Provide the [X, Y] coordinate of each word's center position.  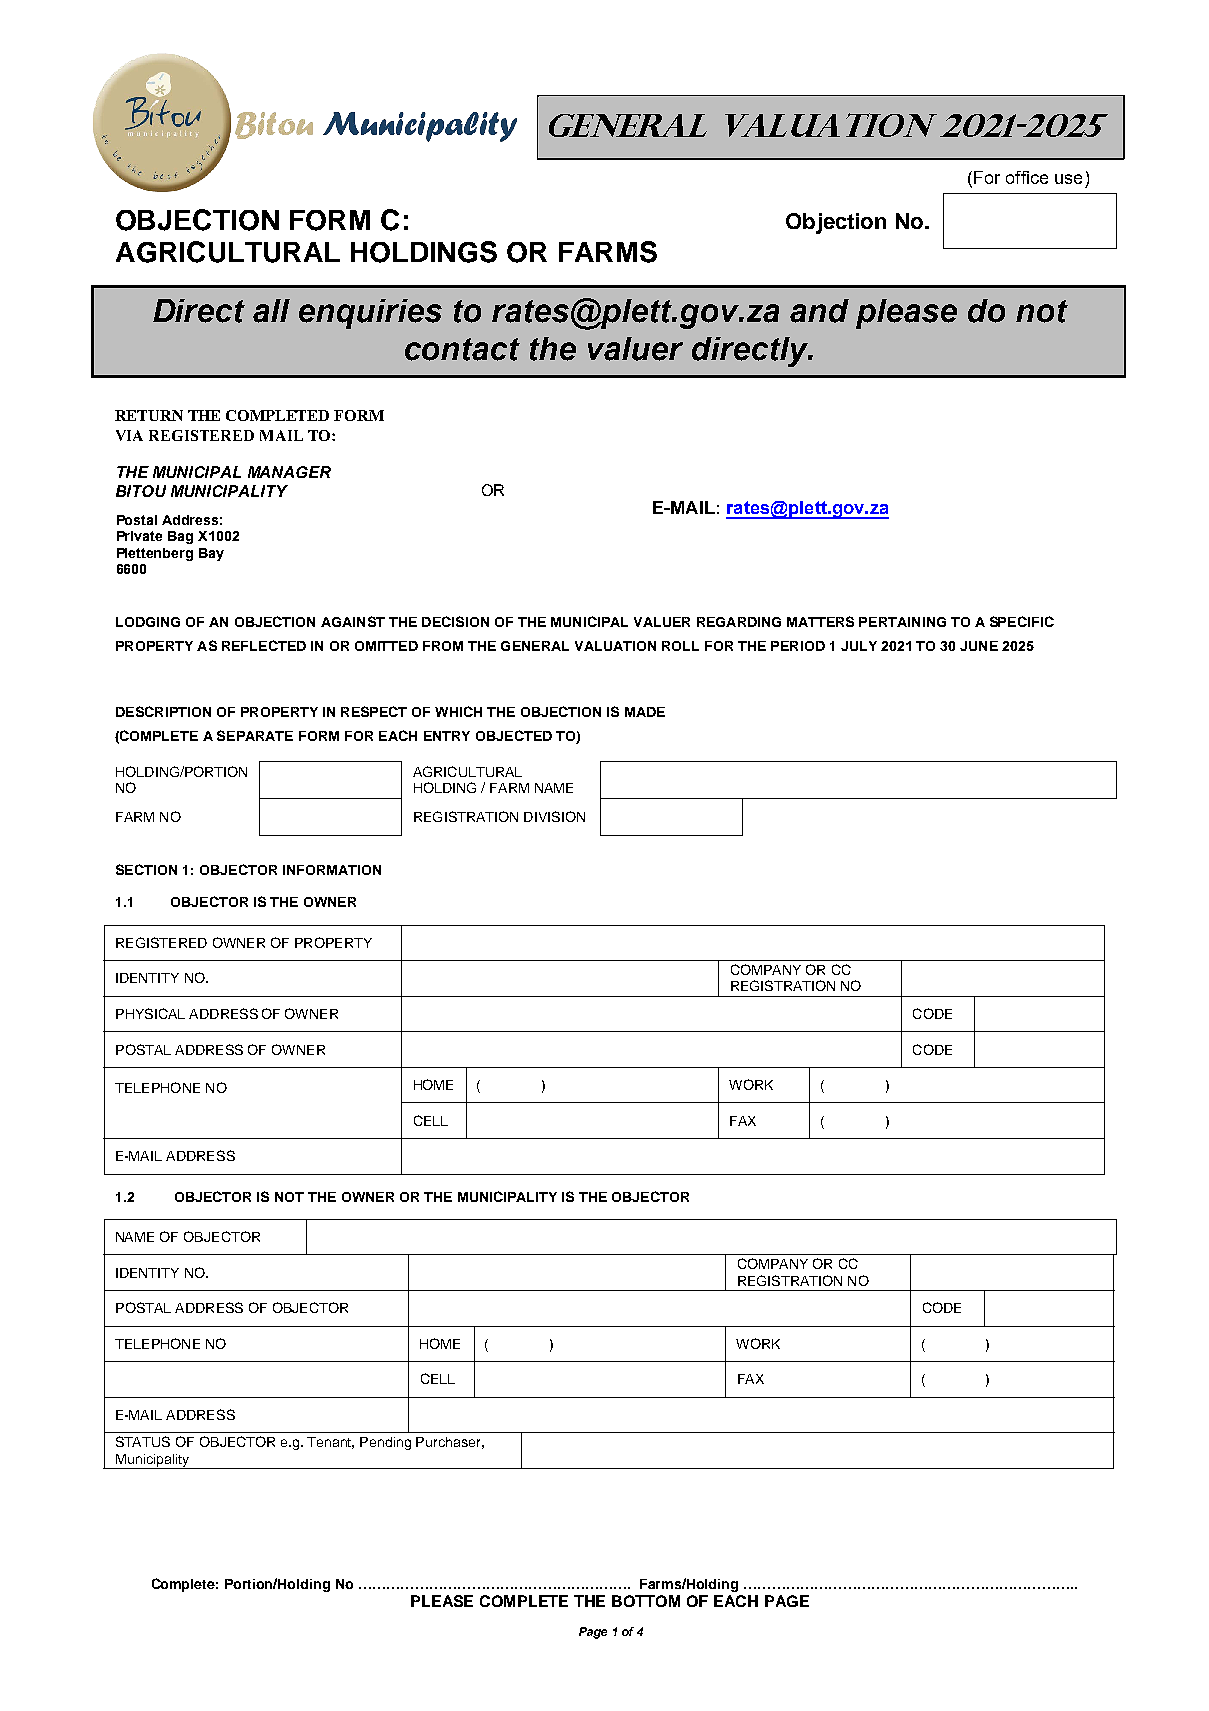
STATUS [143, 1441]
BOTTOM [646, 1601]
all [271, 311]
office [1027, 177]
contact [462, 349]
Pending [385, 1443]
